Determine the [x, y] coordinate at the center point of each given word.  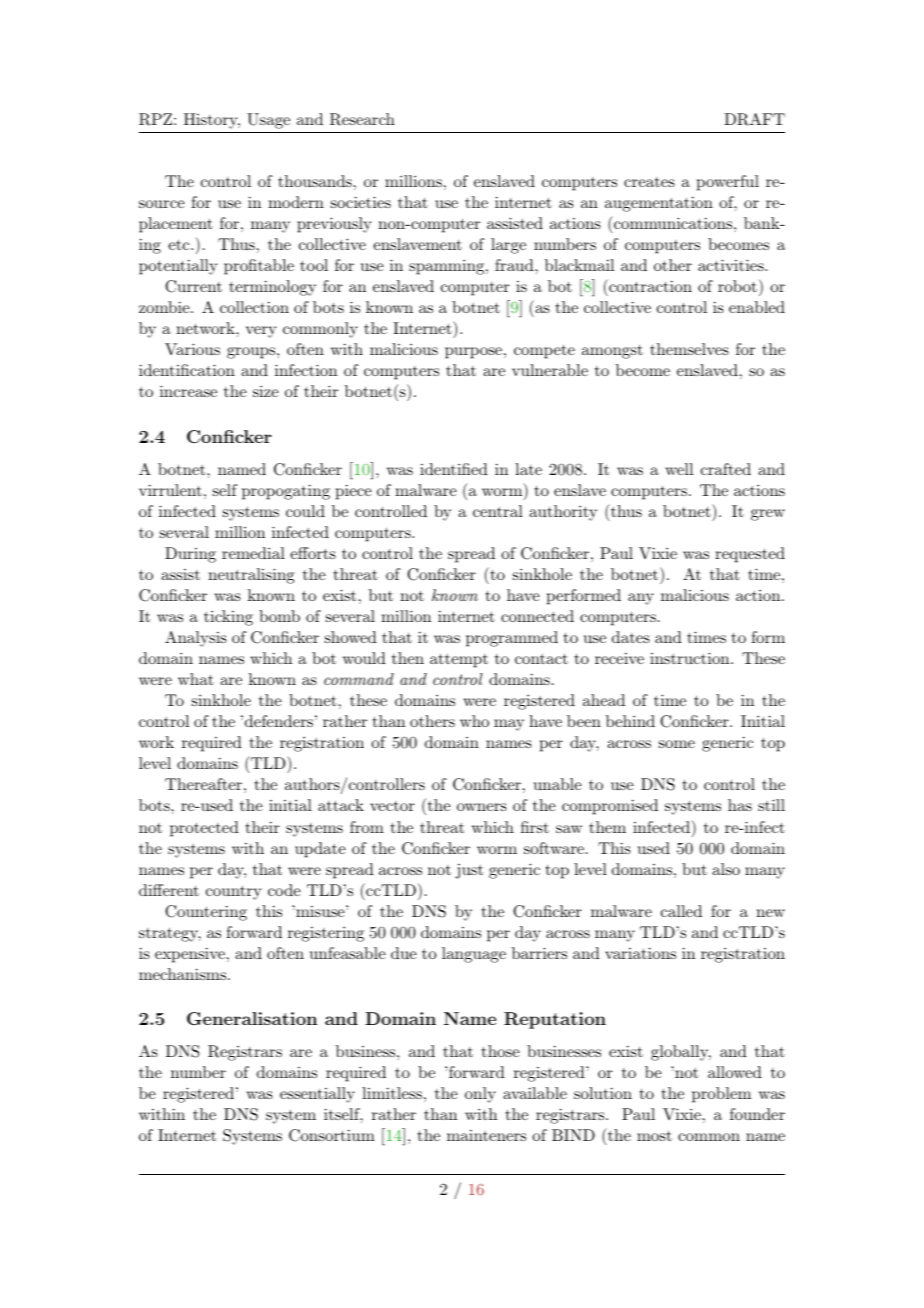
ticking [228, 618]
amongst [612, 352]
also [726, 869]
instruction [689, 658]
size [266, 391]
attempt [459, 661]
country [233, 893]
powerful [728, 183]
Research [362, 119]
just [469, 871]
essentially [317, 1095]
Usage [268, 121]
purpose [473, 353]
